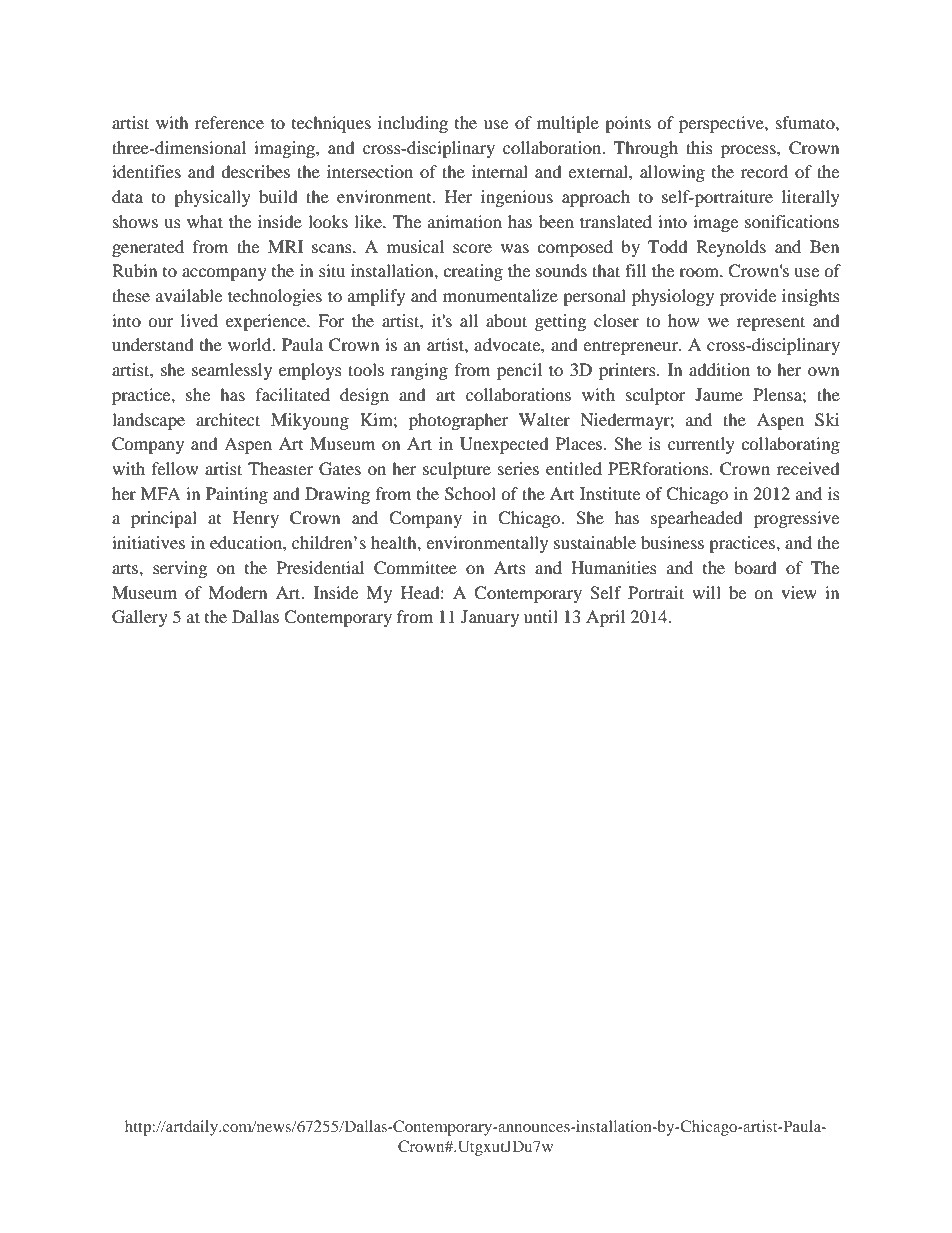 The image size is (952, 1233). Describe the element at coordinates (490, 618) in the image. I see `January` at that location.
